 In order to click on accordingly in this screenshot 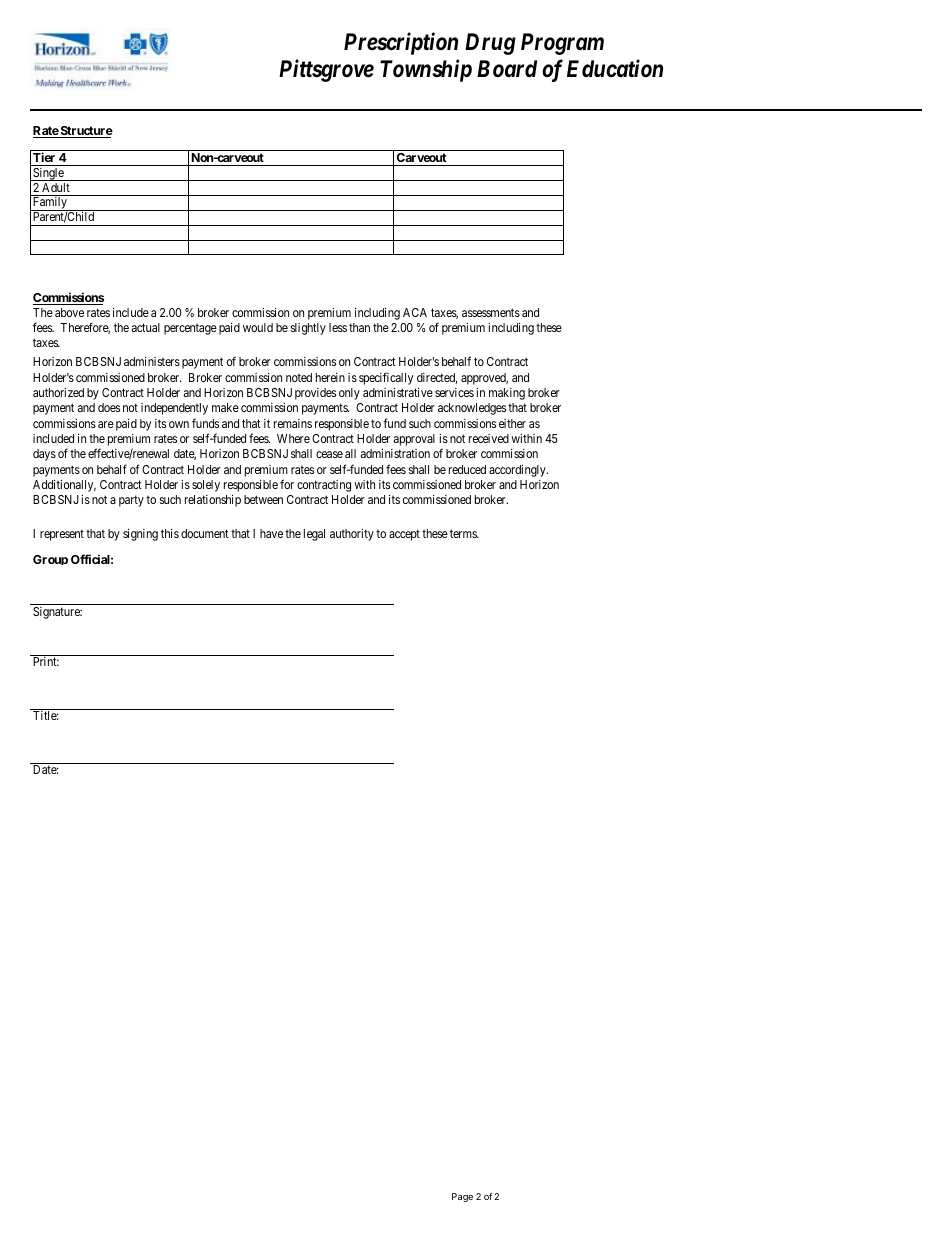, I will do `click(518, 471)`.
